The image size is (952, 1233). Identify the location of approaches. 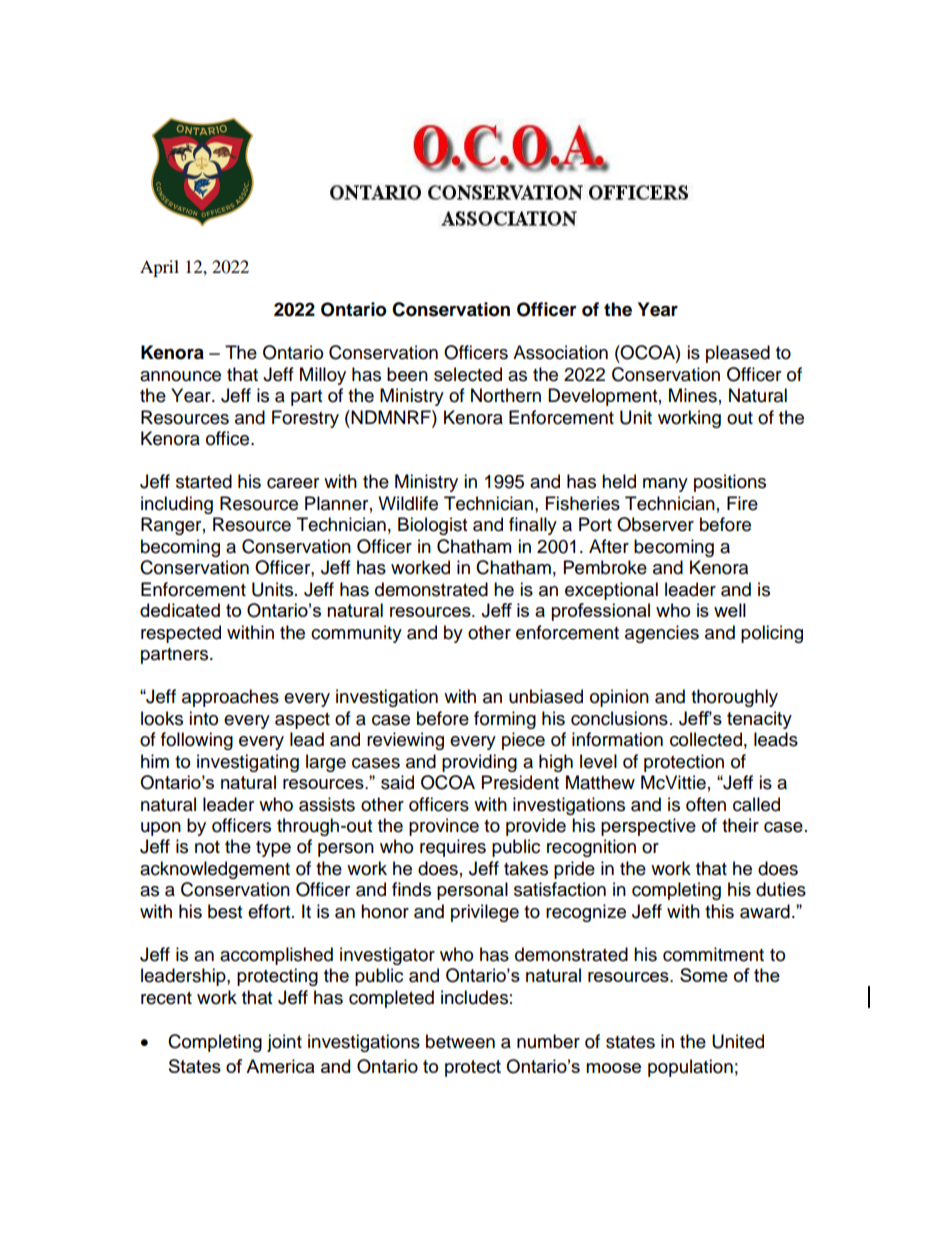
(230, 698).
